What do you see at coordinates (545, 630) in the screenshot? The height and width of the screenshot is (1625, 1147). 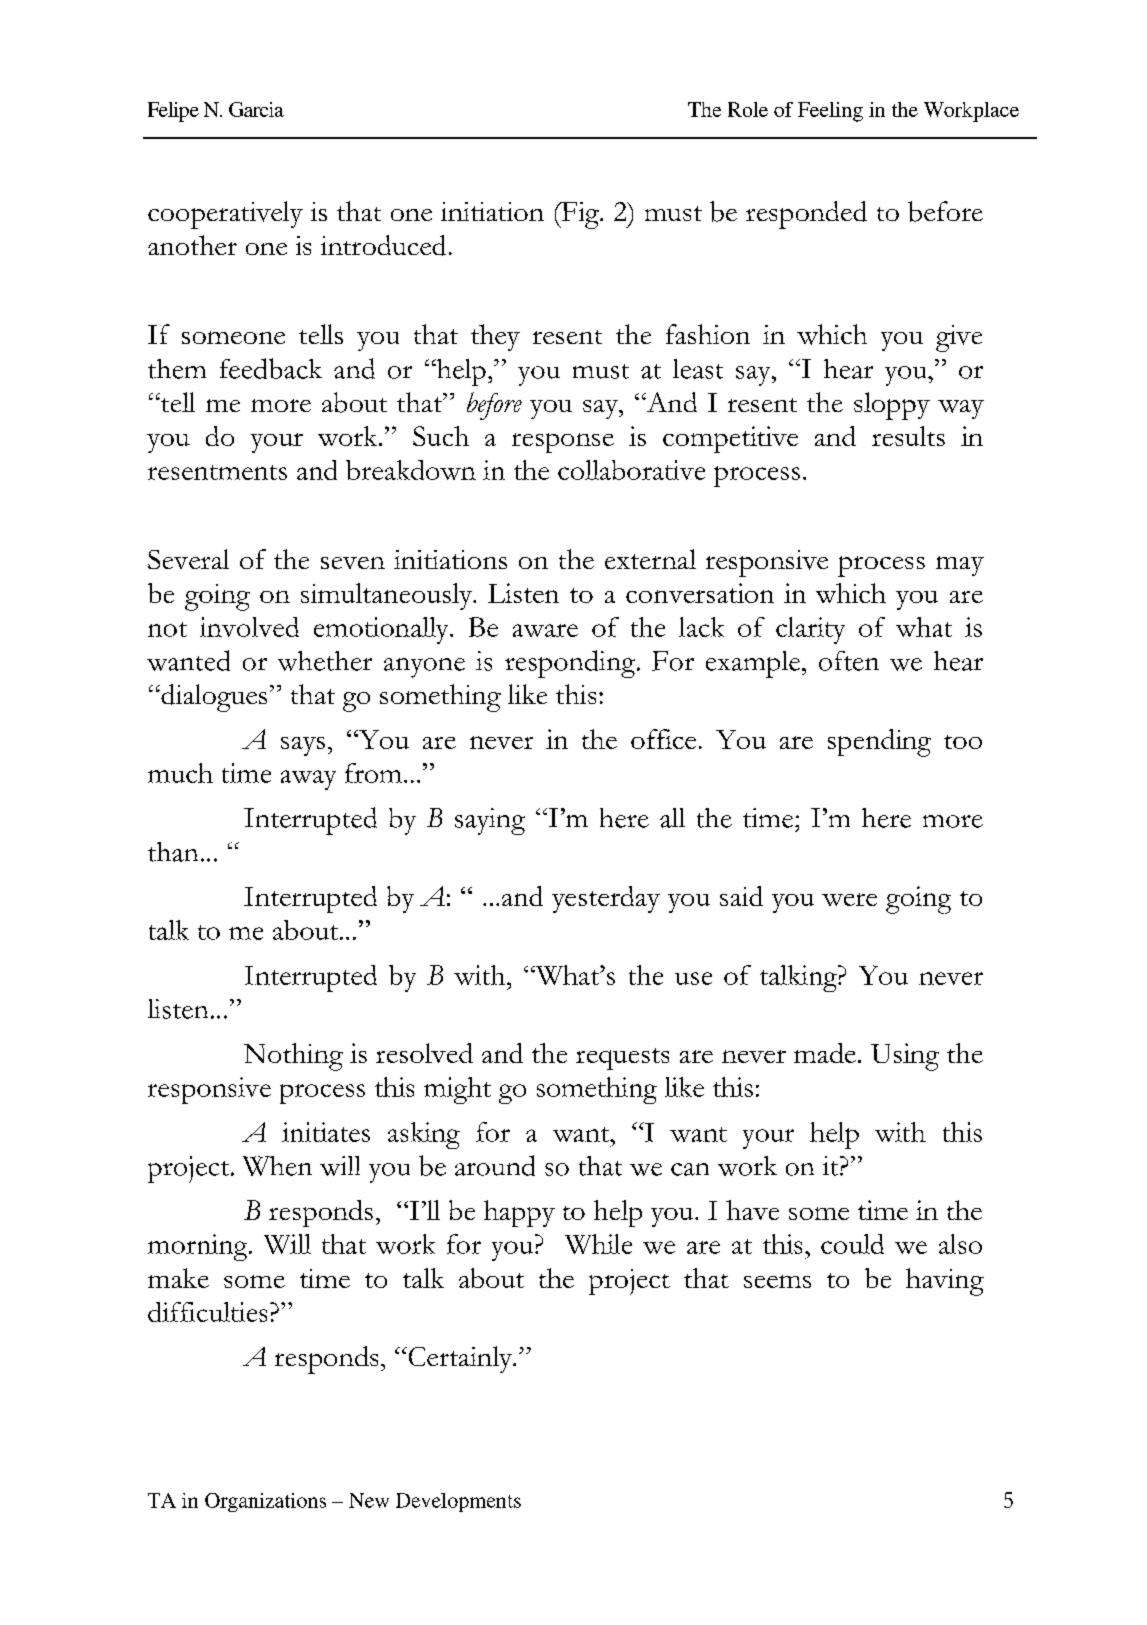 I see `aware` at bounding box center [545, 630].
